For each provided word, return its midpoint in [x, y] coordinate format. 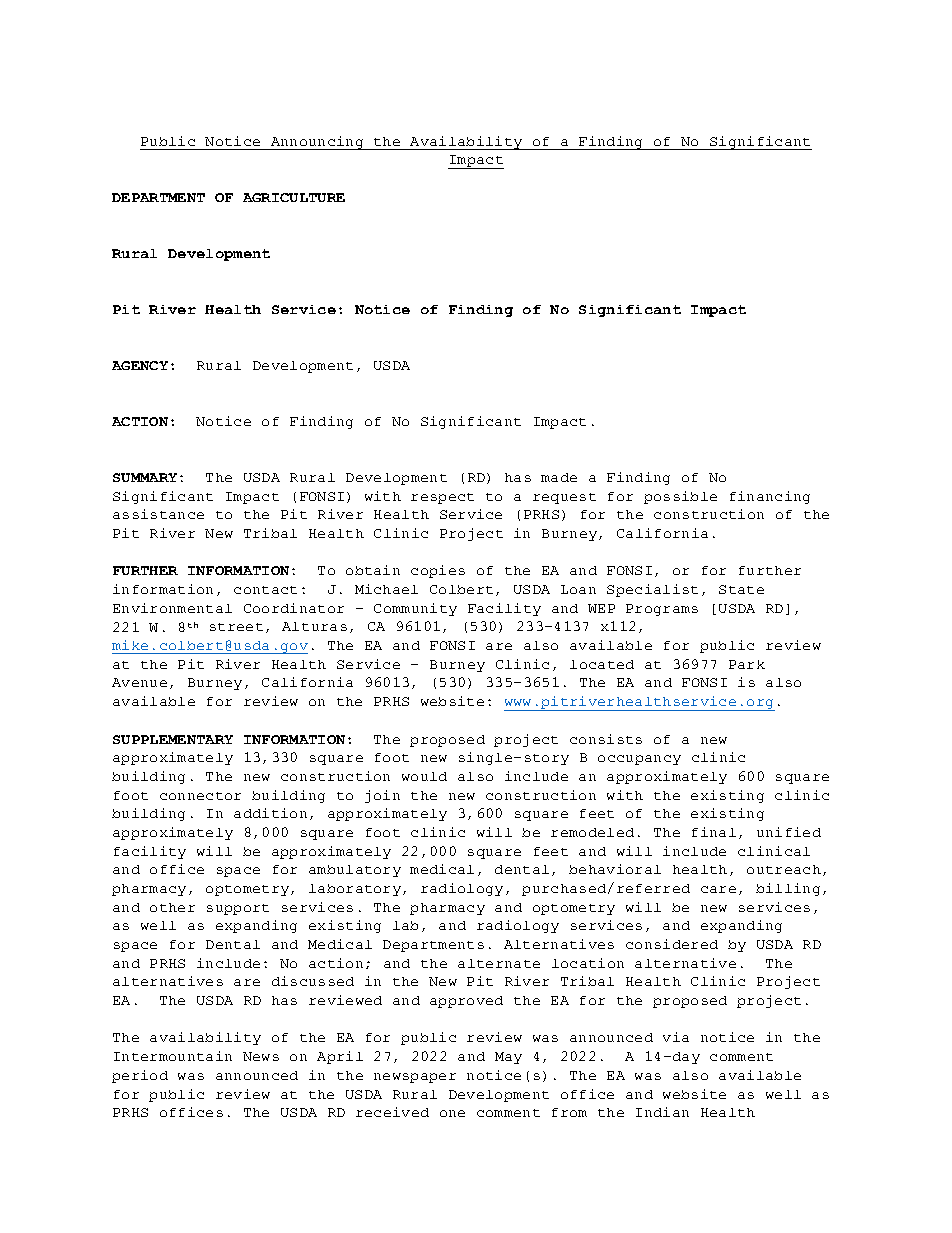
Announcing [317, 143]
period [140, 1076]
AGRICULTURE [294, 197]
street [236, 627]
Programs [662, 610]
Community [415, 609]
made [559, 477]
